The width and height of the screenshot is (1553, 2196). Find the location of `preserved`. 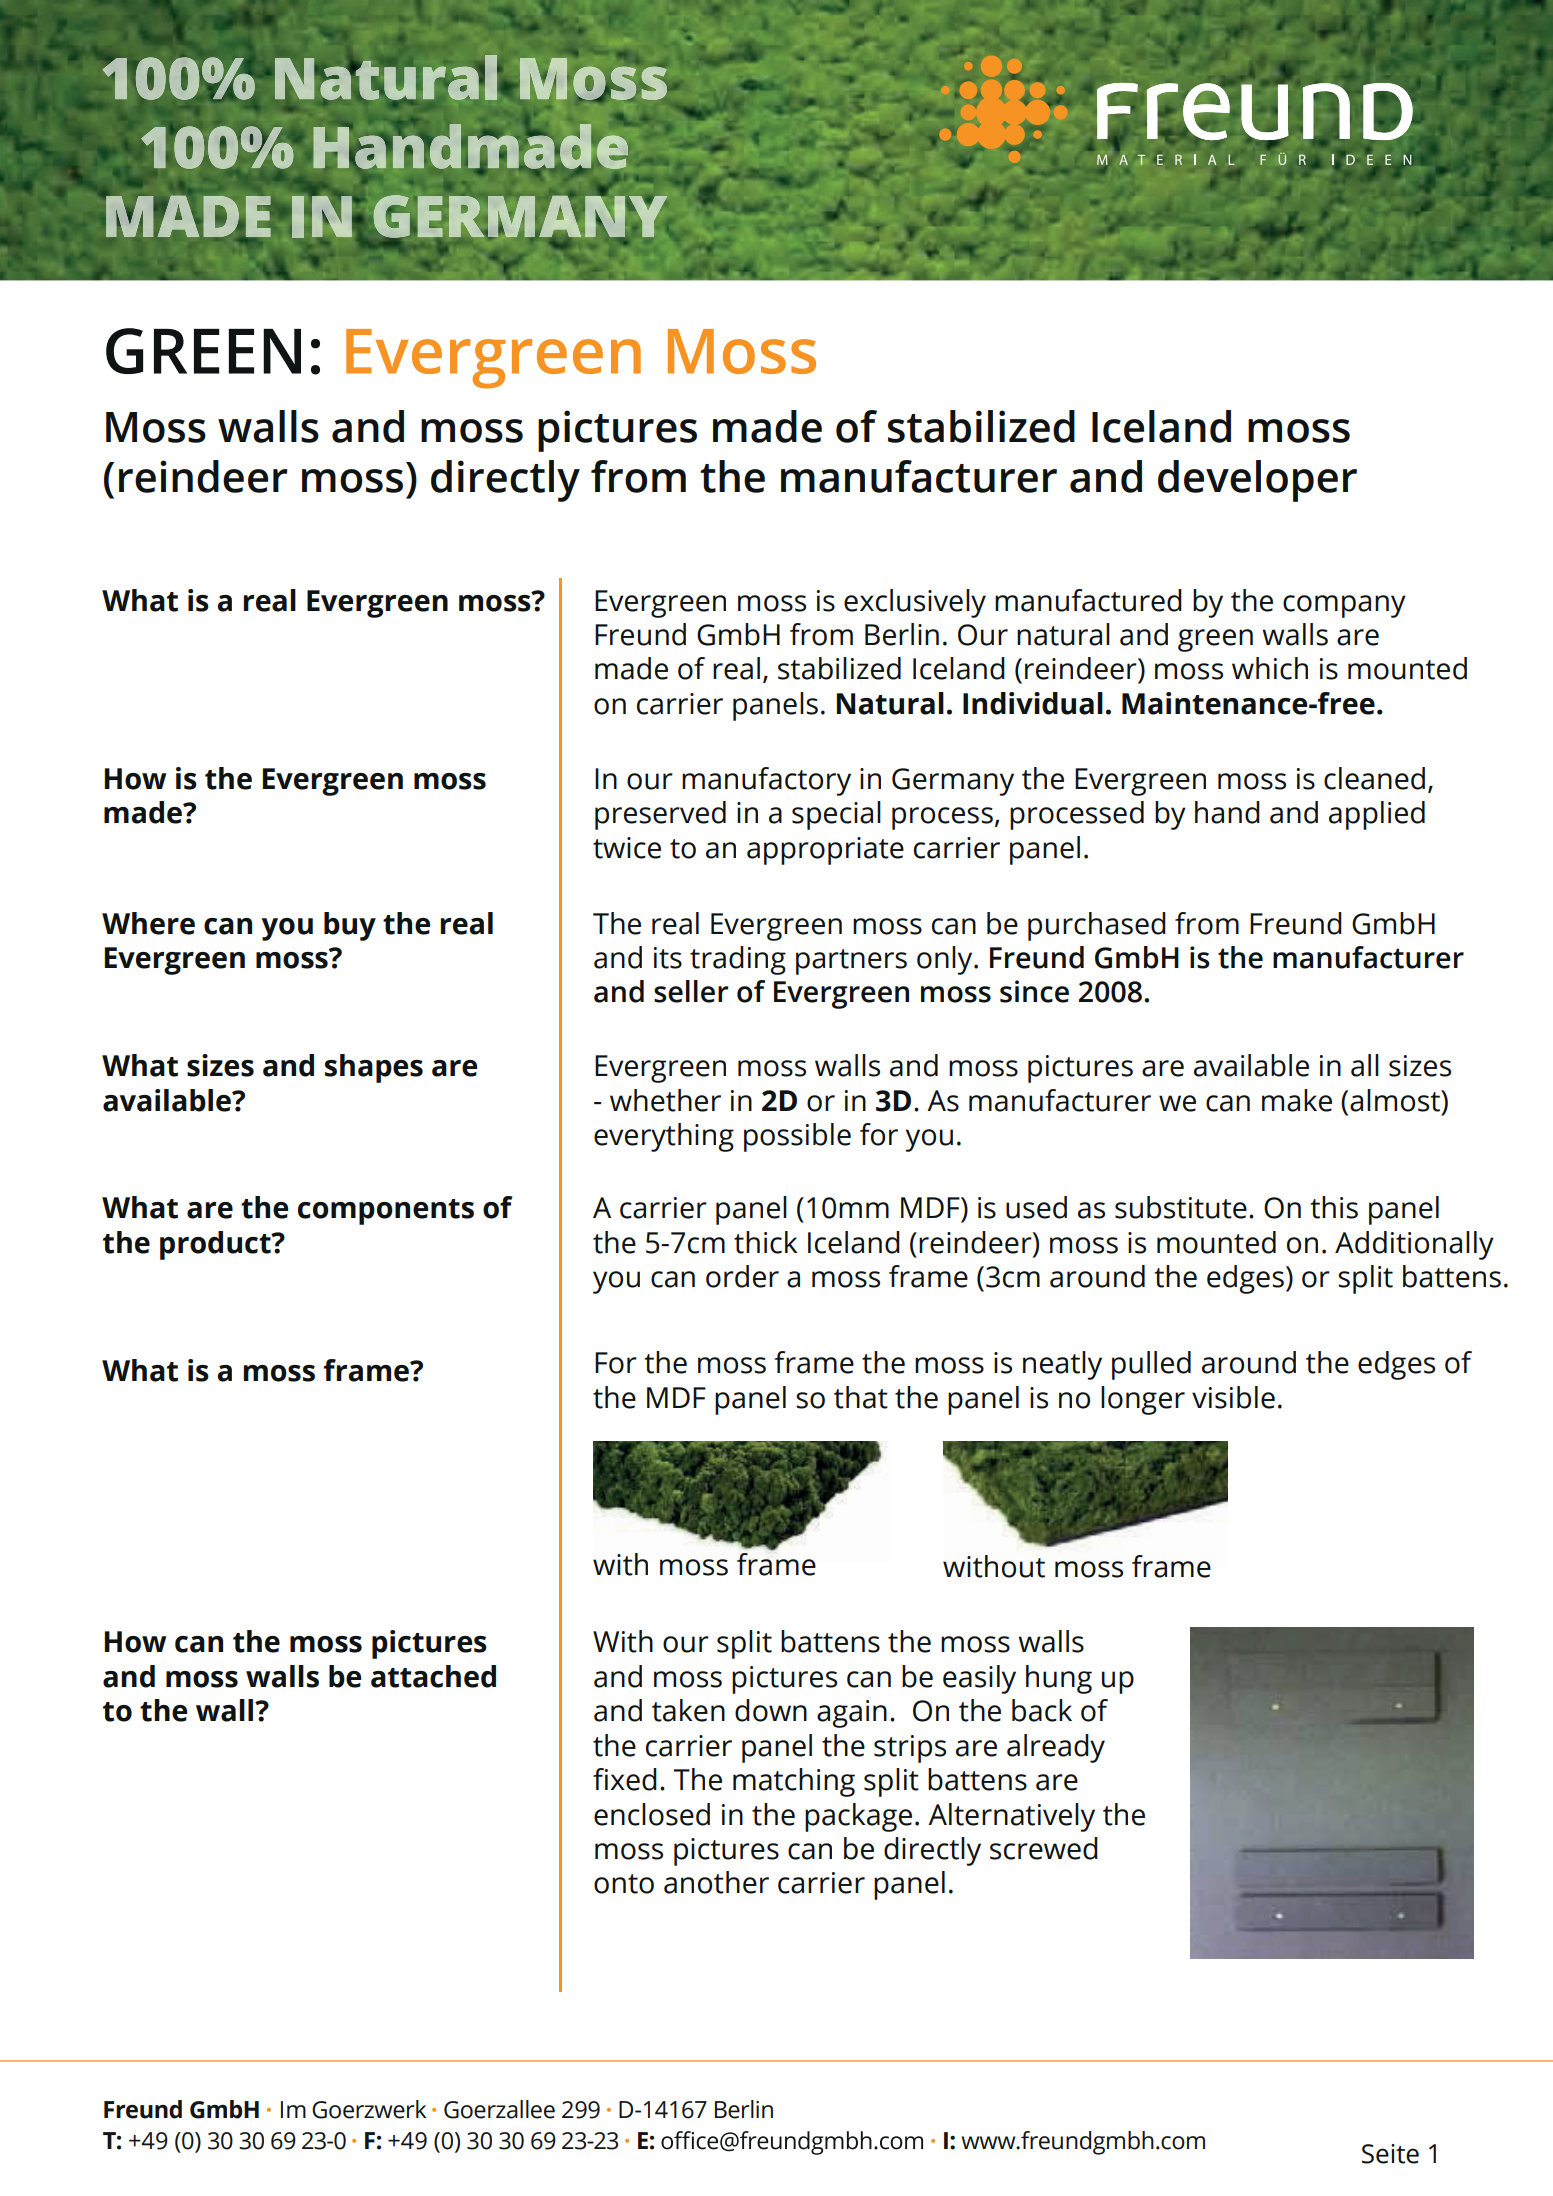

preserved is located at coordinates (660, 815).
